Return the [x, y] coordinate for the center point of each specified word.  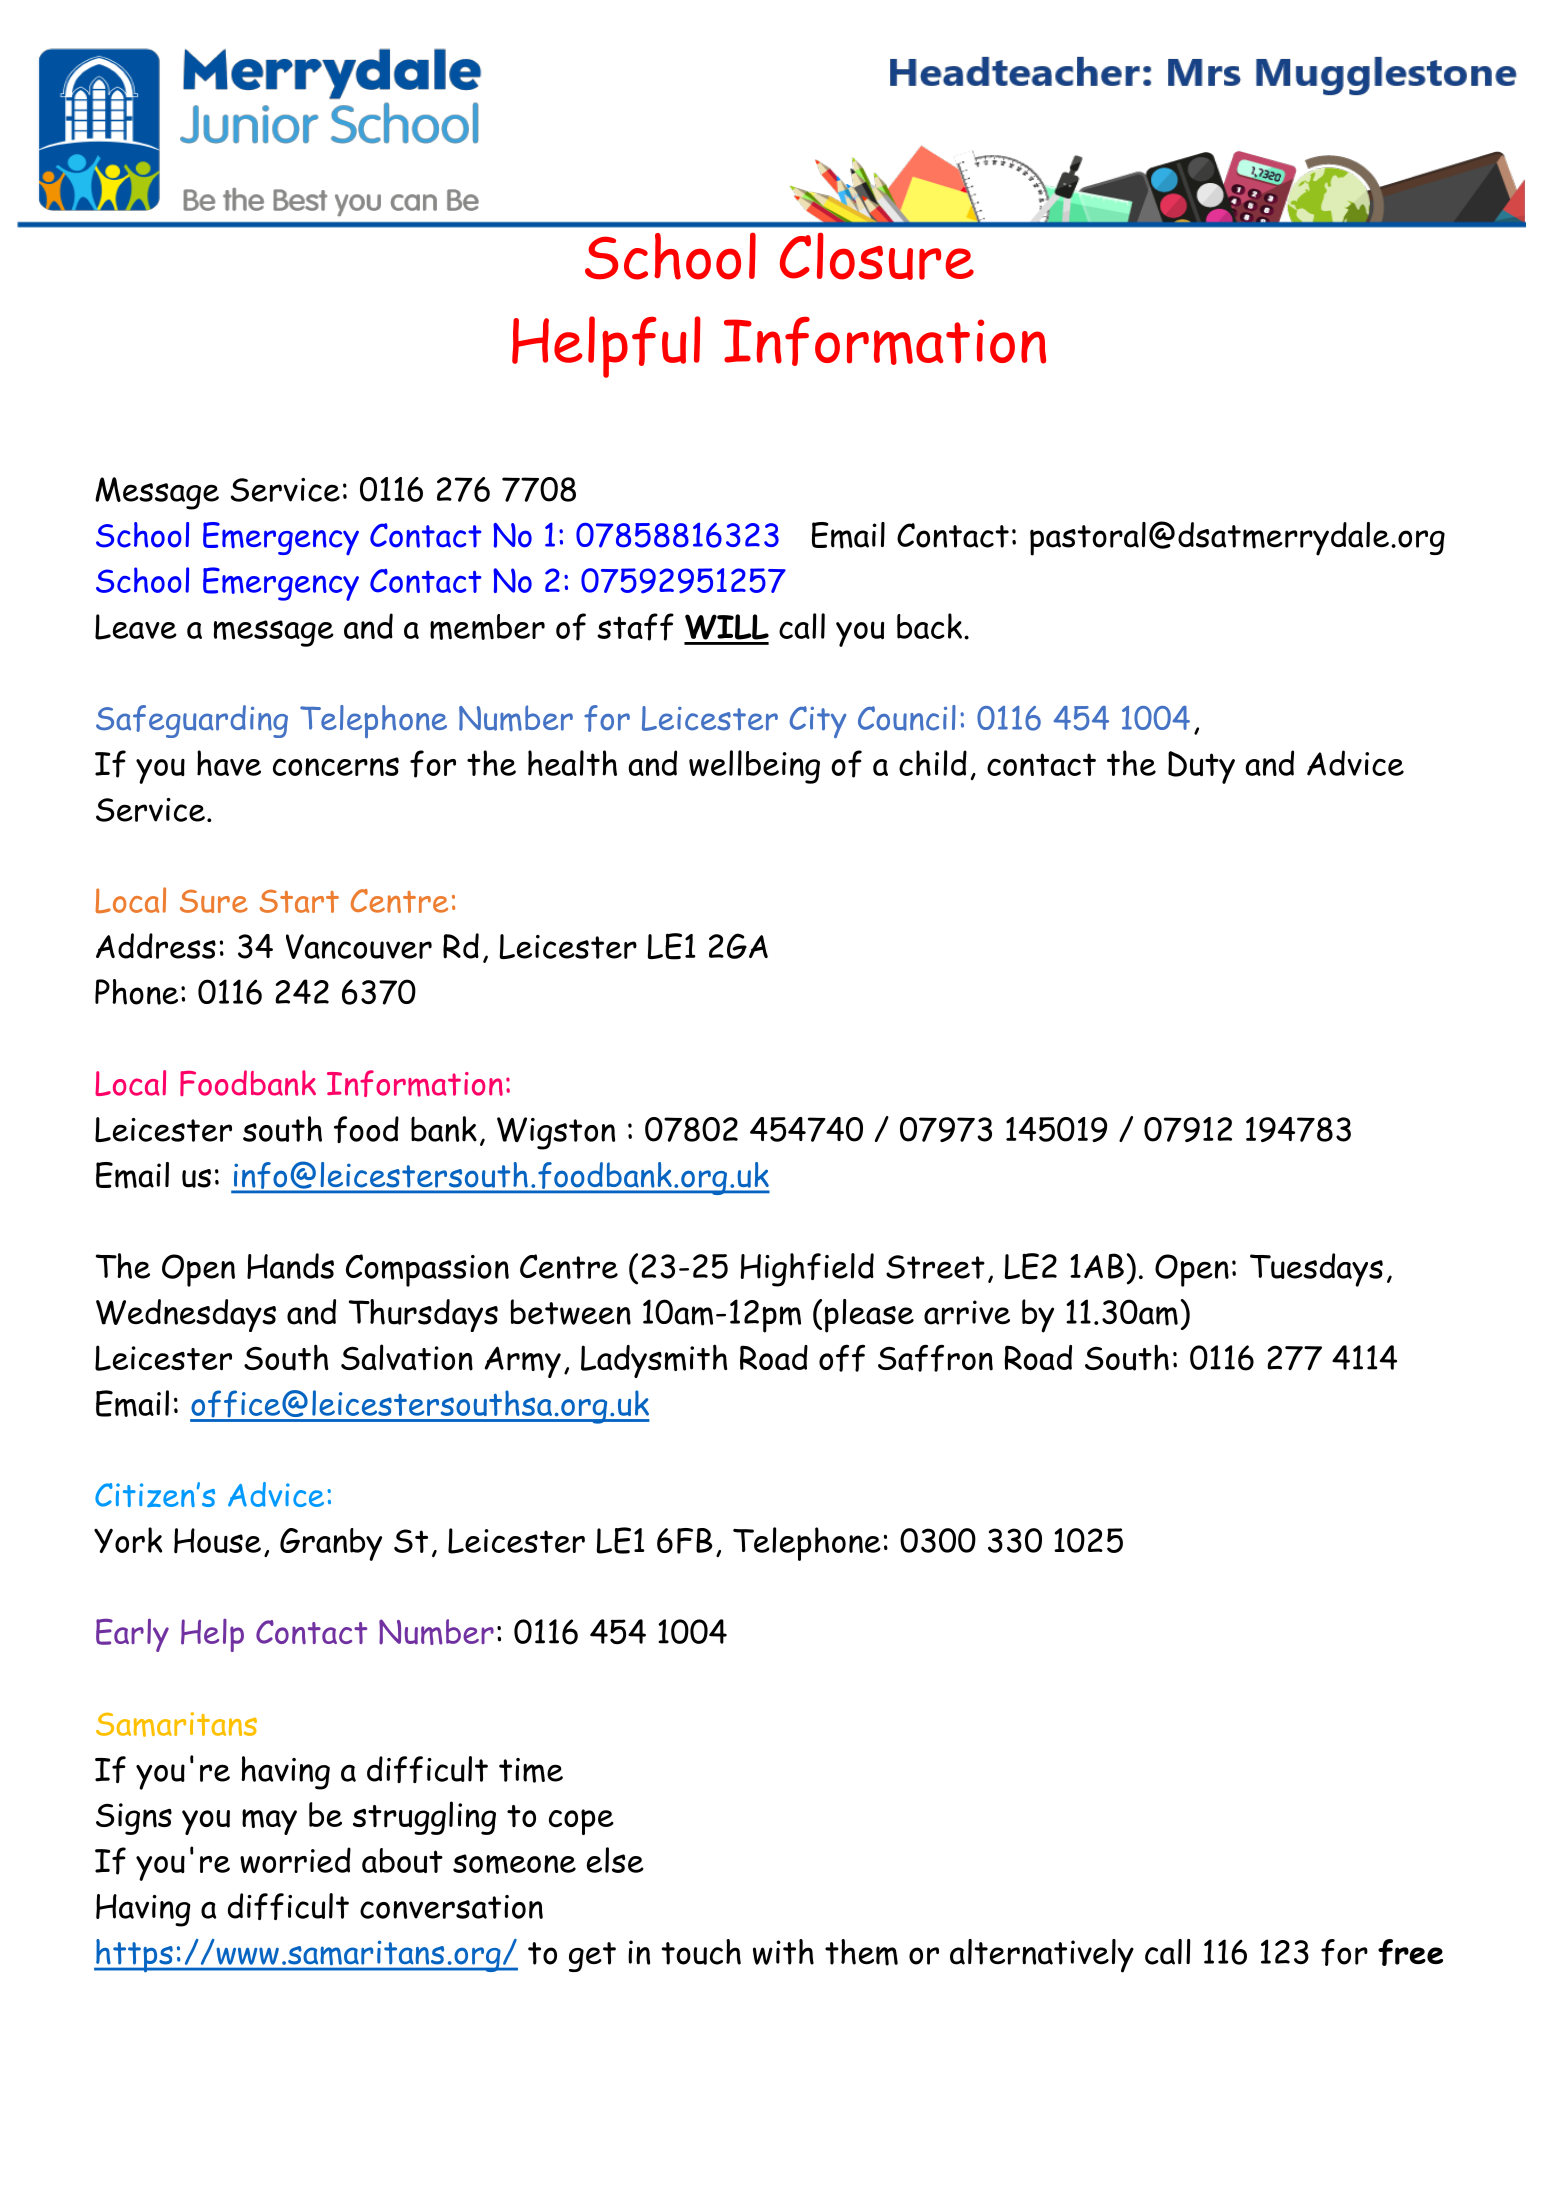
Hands [290, 1266]
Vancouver [359, 946]
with [783, 1952]
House [217, 1540]
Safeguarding [192, 721]
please [869, 1316]
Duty [1201, 767]
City [818, 722]
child [933, 763]
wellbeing [754, 767]
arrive [967, 1312]
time [531, 1770]
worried [295, 1860]
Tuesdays [1316, 1270]
